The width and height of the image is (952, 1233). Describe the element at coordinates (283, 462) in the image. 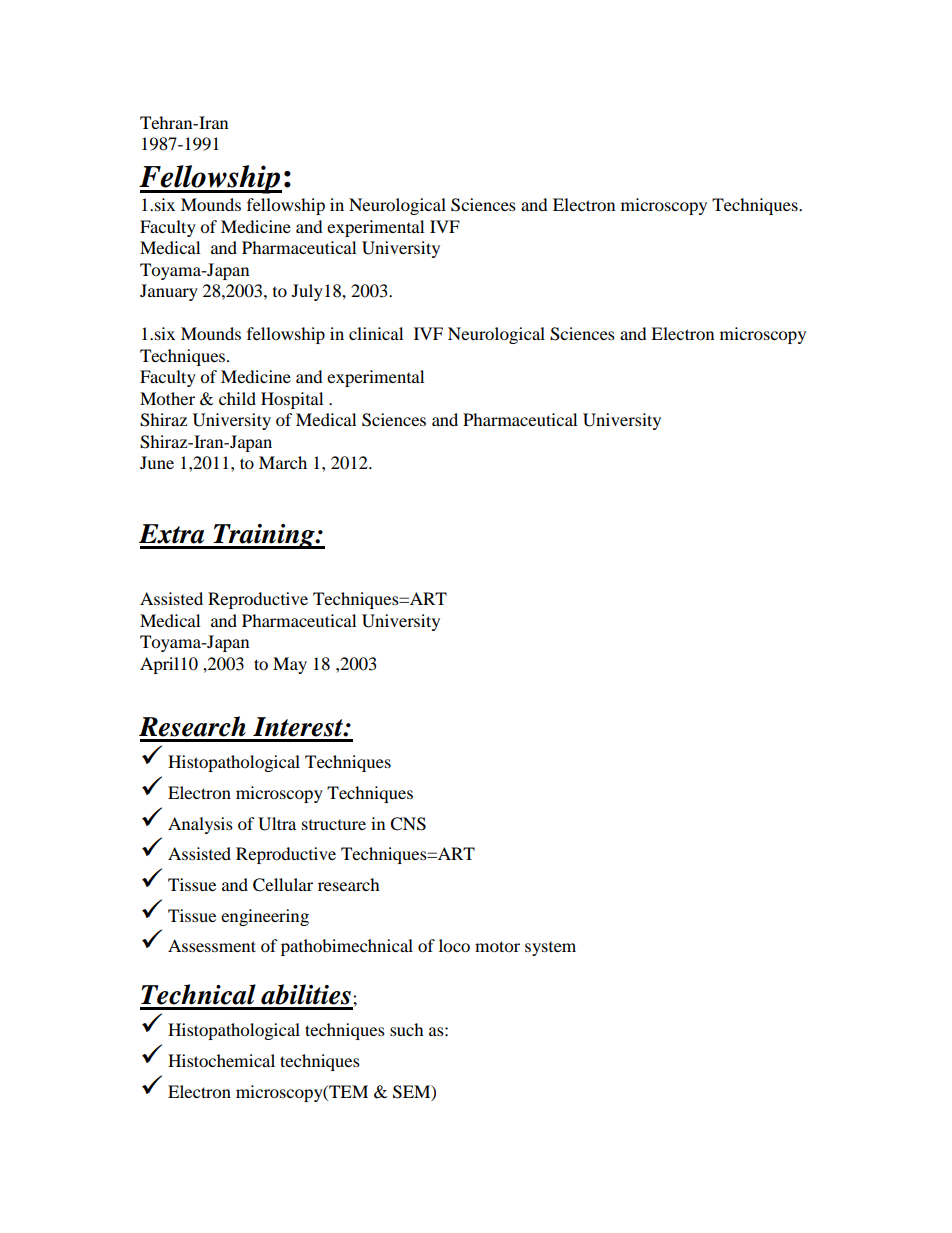

I see `March` at that location.
